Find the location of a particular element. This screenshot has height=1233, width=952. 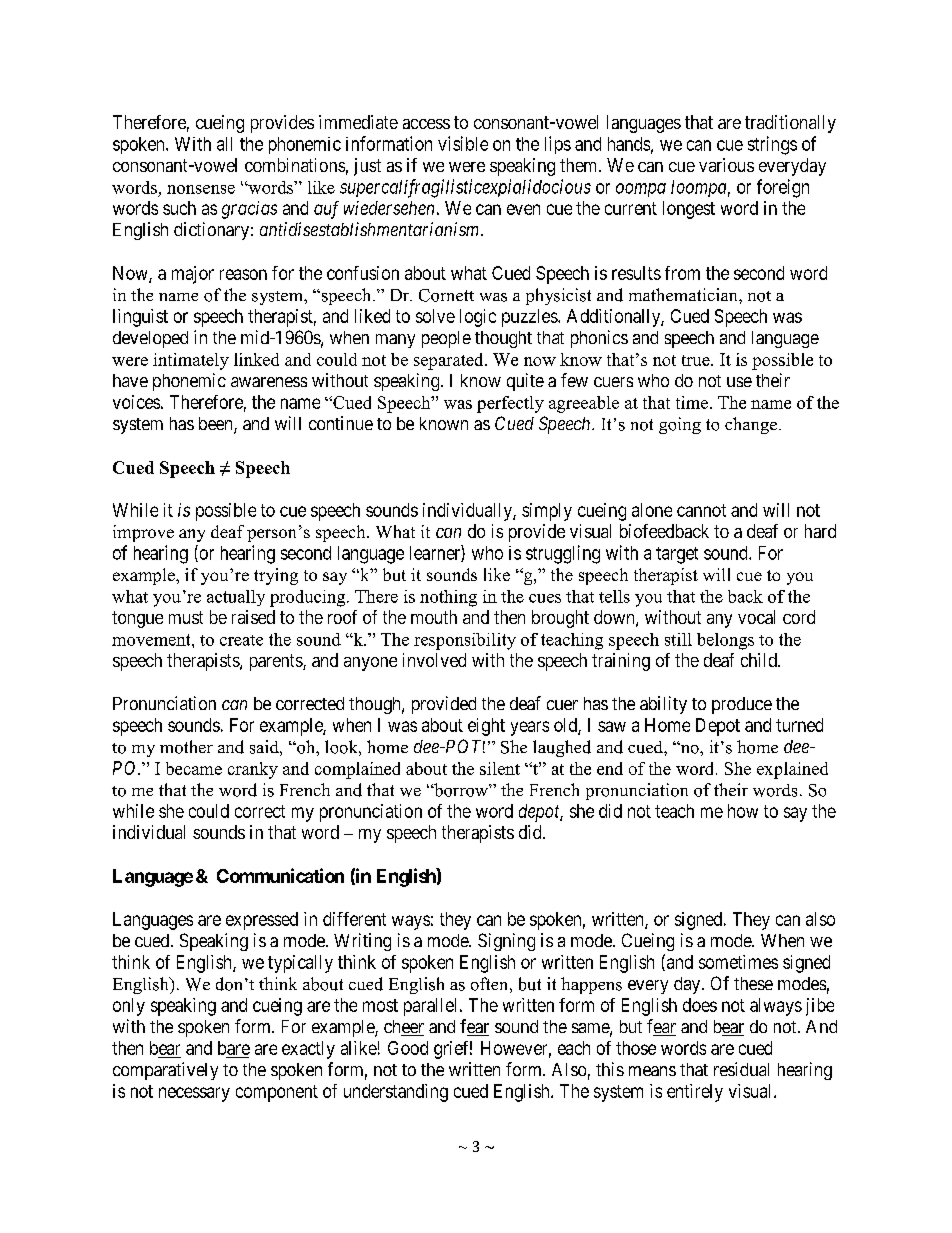

various is located at coordinates (726, 165).
